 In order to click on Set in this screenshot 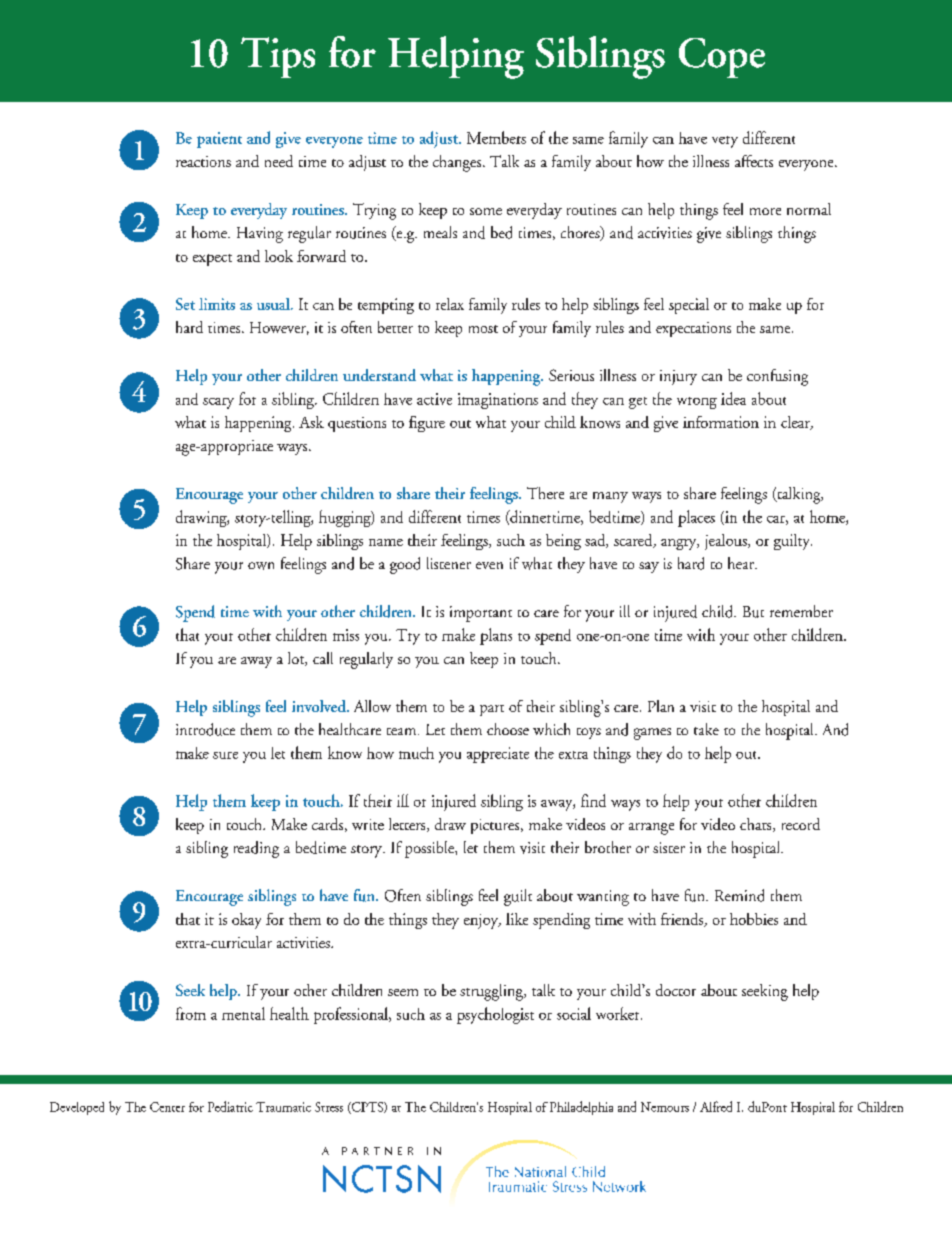, I will do `click(185, 304)`.
